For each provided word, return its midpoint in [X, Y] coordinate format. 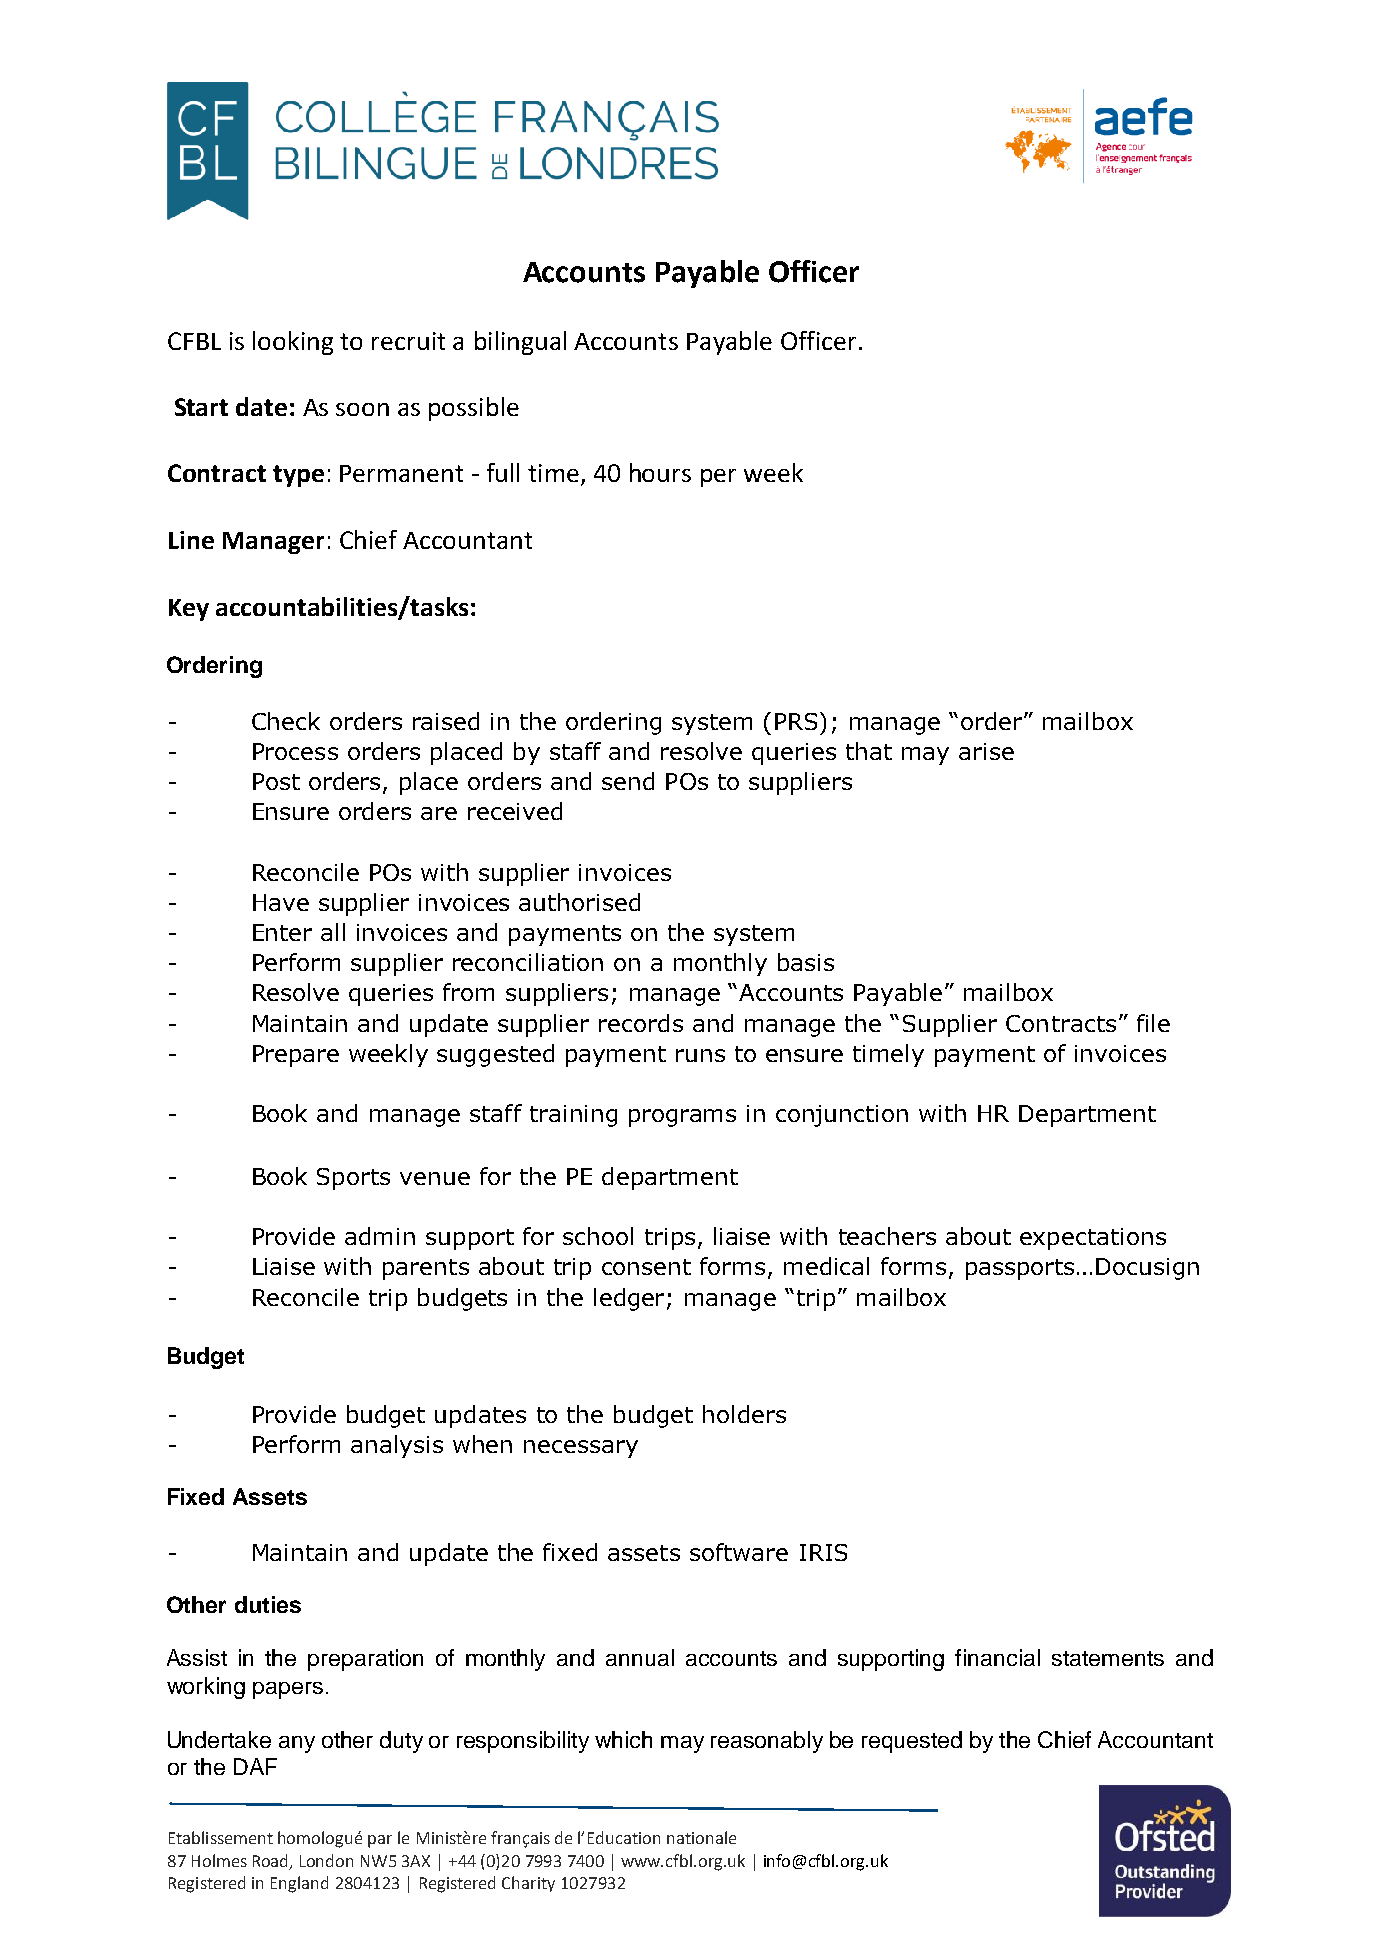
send [628, 781]
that [869, 751]
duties [268, 1604]
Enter [282, 932]
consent [646, 1267]
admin [380, 1236]
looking [293, 343]
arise [986, 751]
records [641, 1023]
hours [660, 472]
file [1153, 1023]
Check [286, 721]
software [739, 1552]
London [326, 1860]
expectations [1093, 1239]
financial [997, 1657]
